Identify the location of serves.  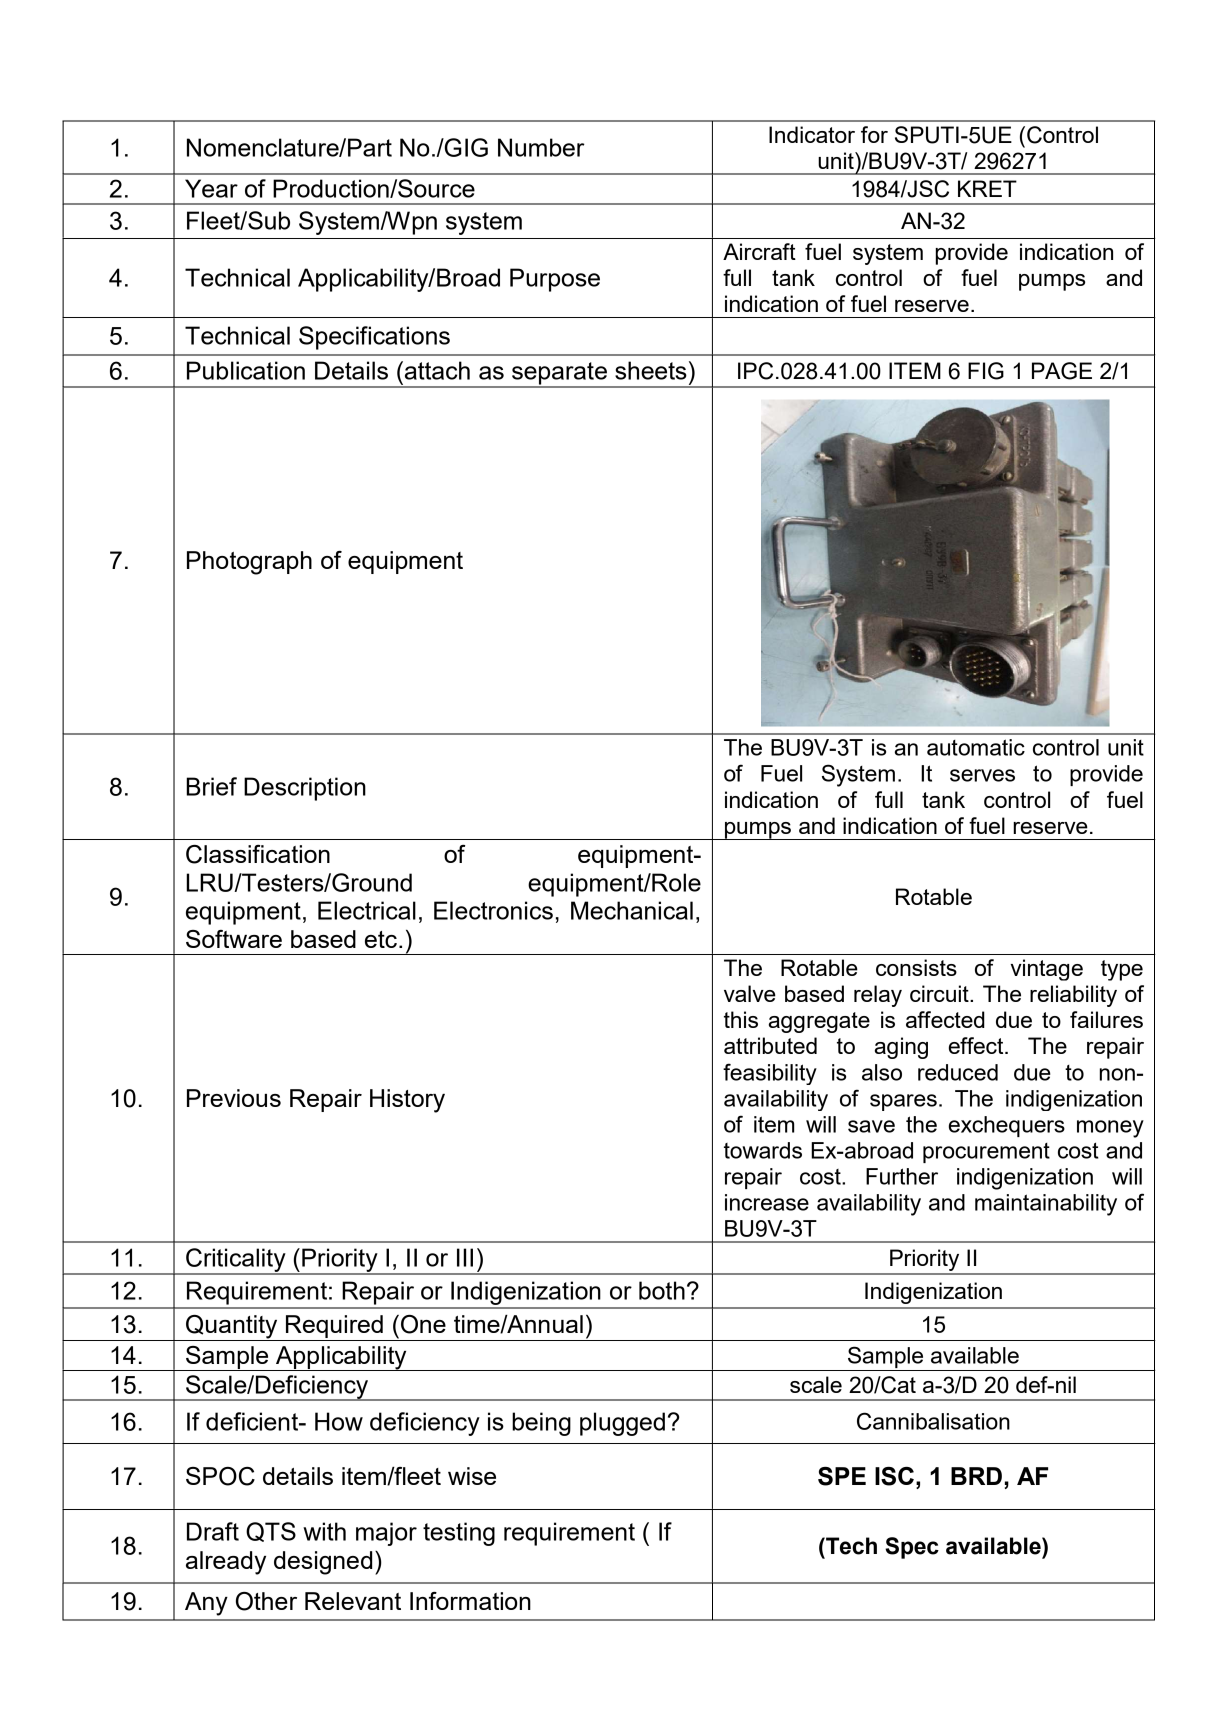
(982, 775).
